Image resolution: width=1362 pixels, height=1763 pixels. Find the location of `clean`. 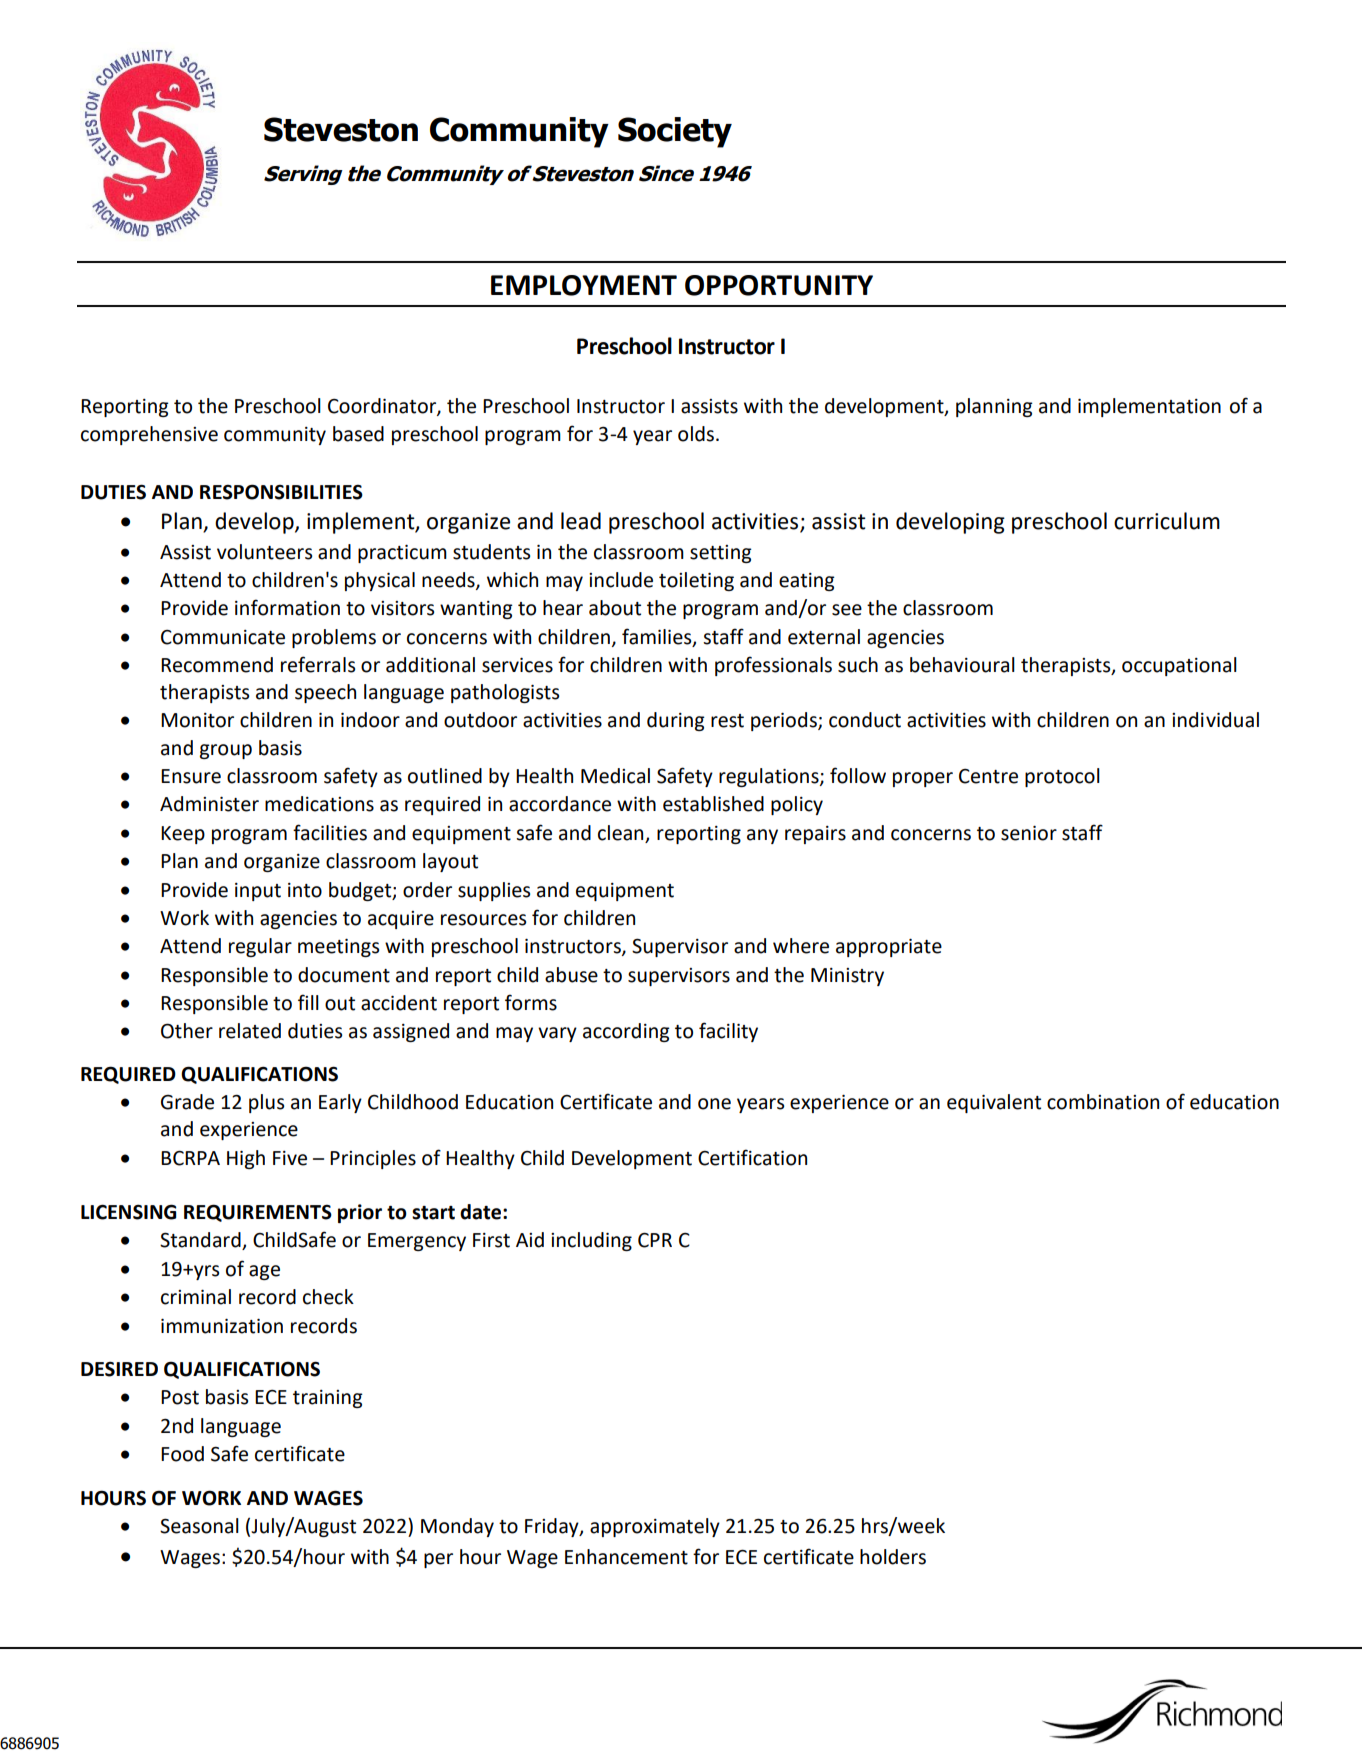

clean is located at coordinates (620, 833).
